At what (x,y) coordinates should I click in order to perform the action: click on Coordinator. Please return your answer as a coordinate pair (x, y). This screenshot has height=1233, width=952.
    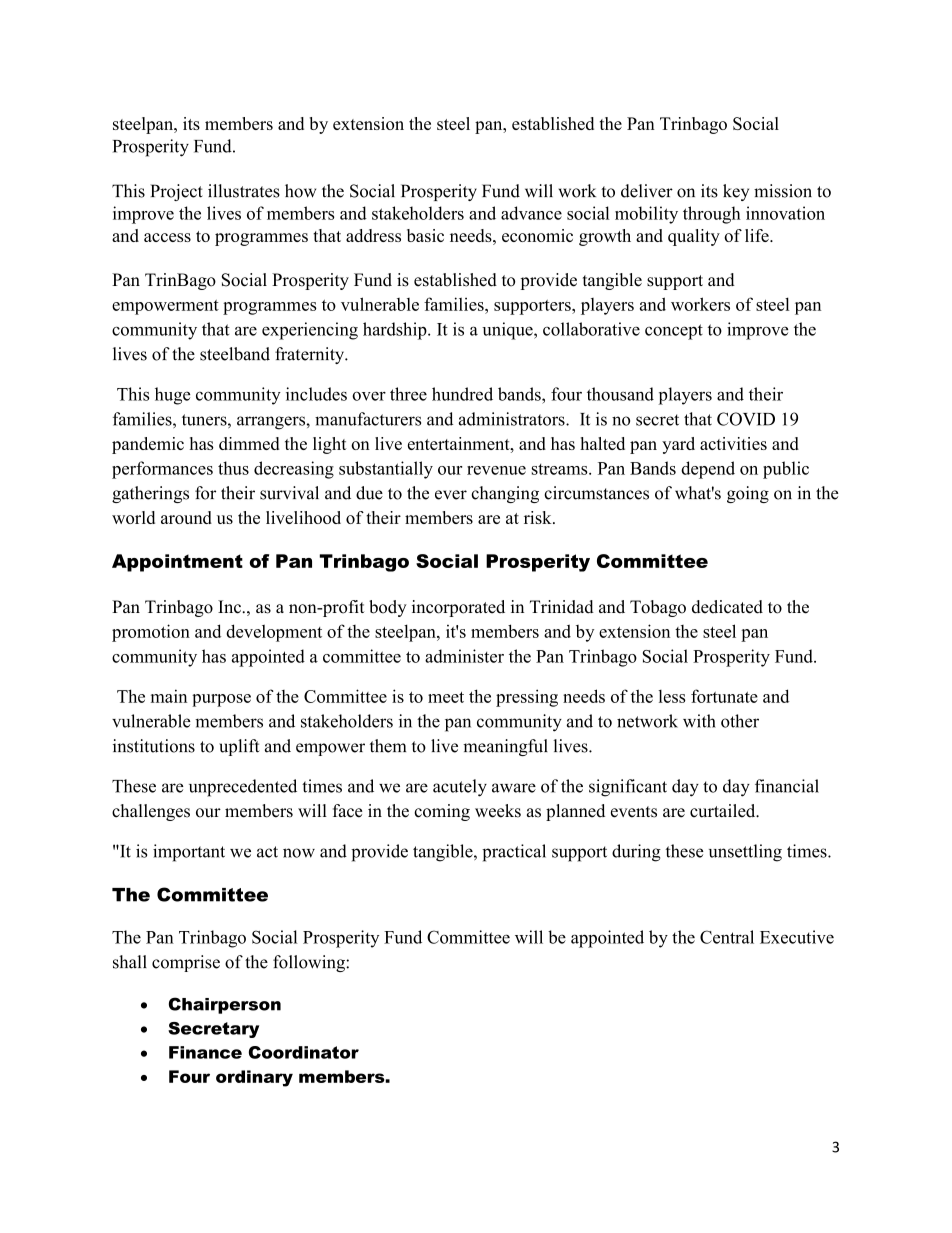
    Looking at the image, I should click on (304, 1052).
